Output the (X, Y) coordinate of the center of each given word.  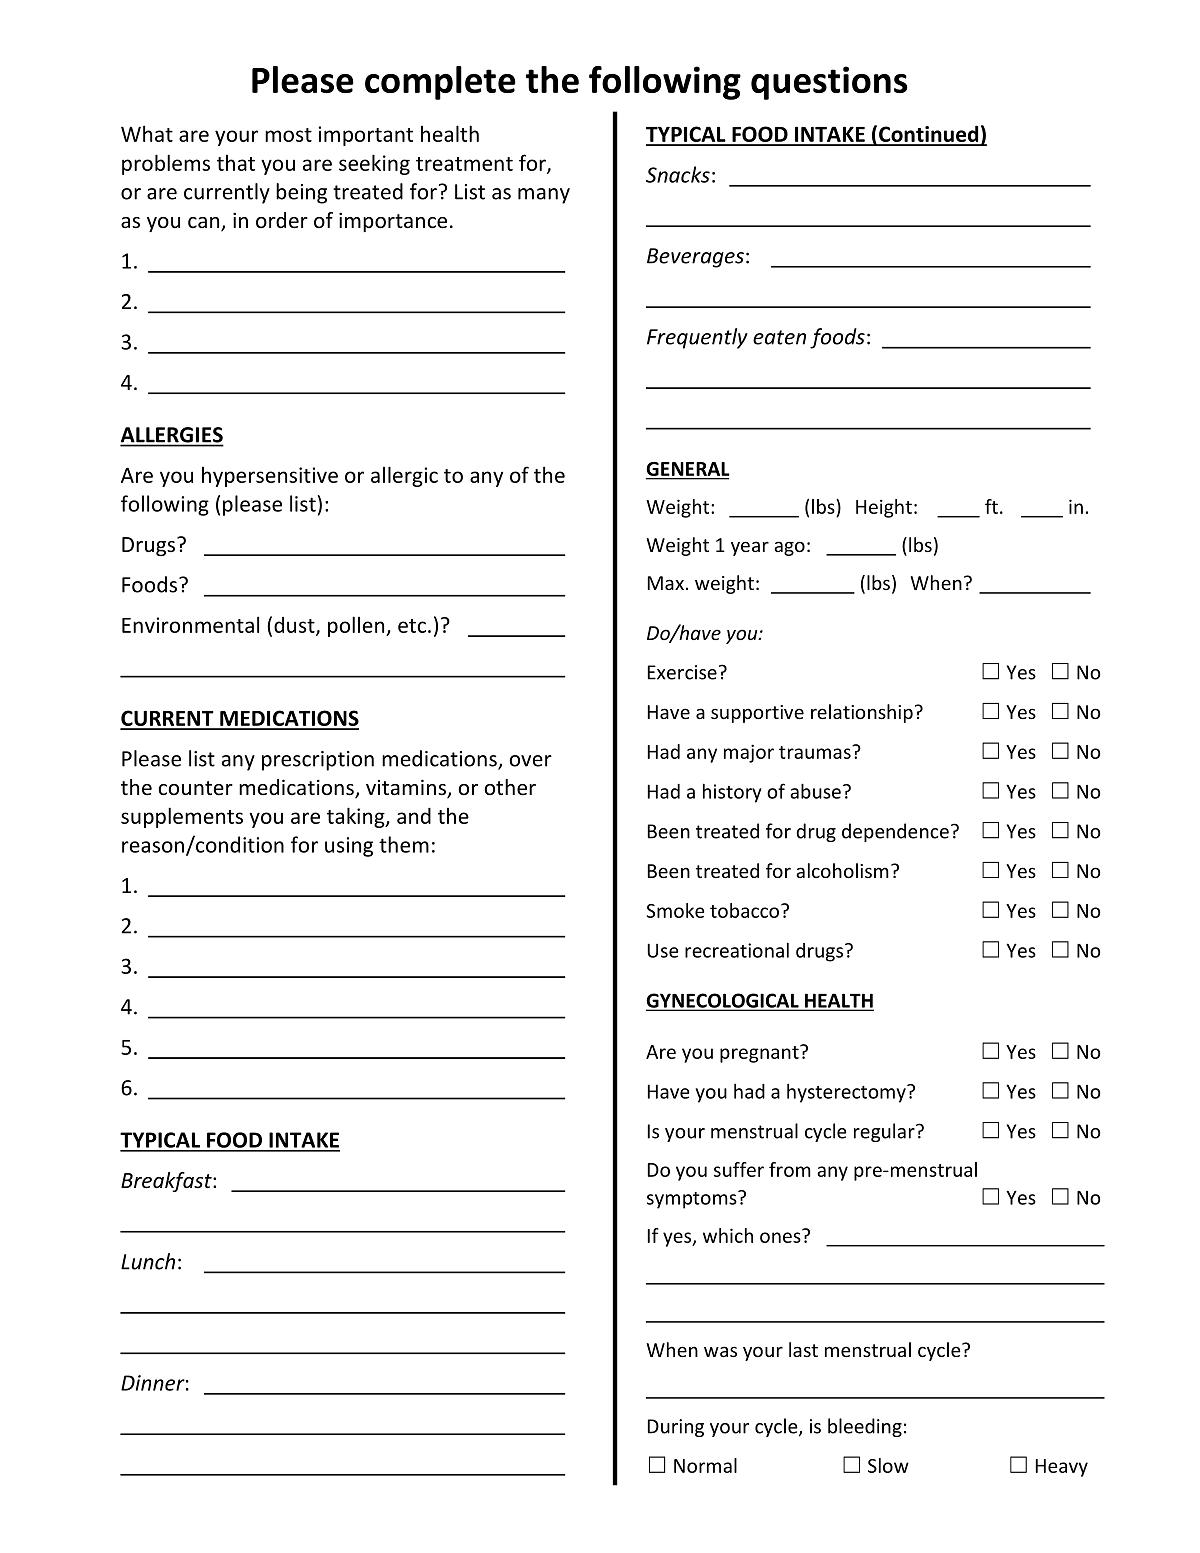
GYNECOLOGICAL (723, 1001)
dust (295, 626)
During (676, 1428)
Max (666, 583)
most (288, 135)
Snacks (678, 174)
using (349, 847)
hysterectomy (847, 1093)
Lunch (148, 1261)
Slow (888, 1465)
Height (884, 508)
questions (829, 83)
